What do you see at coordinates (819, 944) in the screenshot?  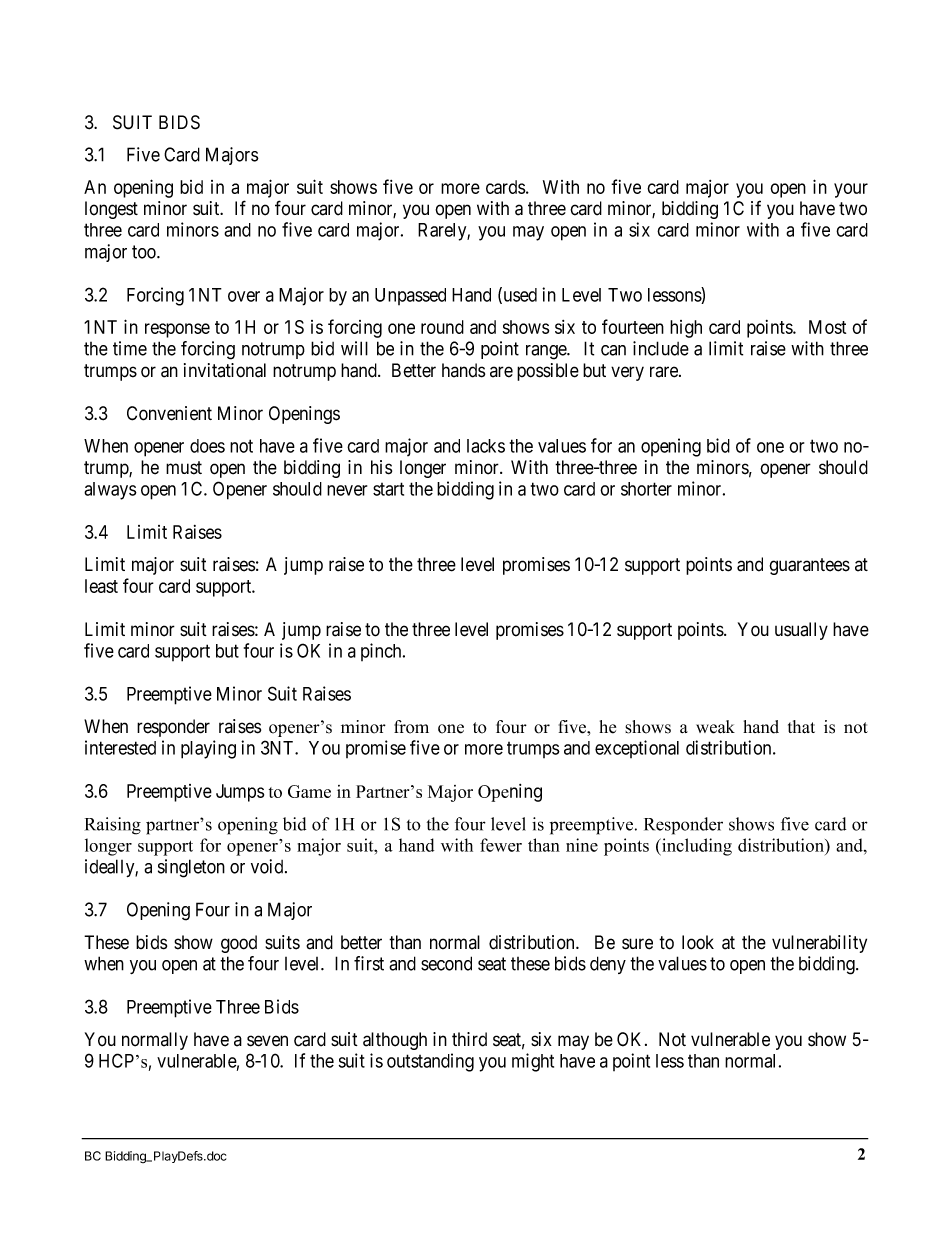 I see `vulnerability` at bounding box center [819, 944].
